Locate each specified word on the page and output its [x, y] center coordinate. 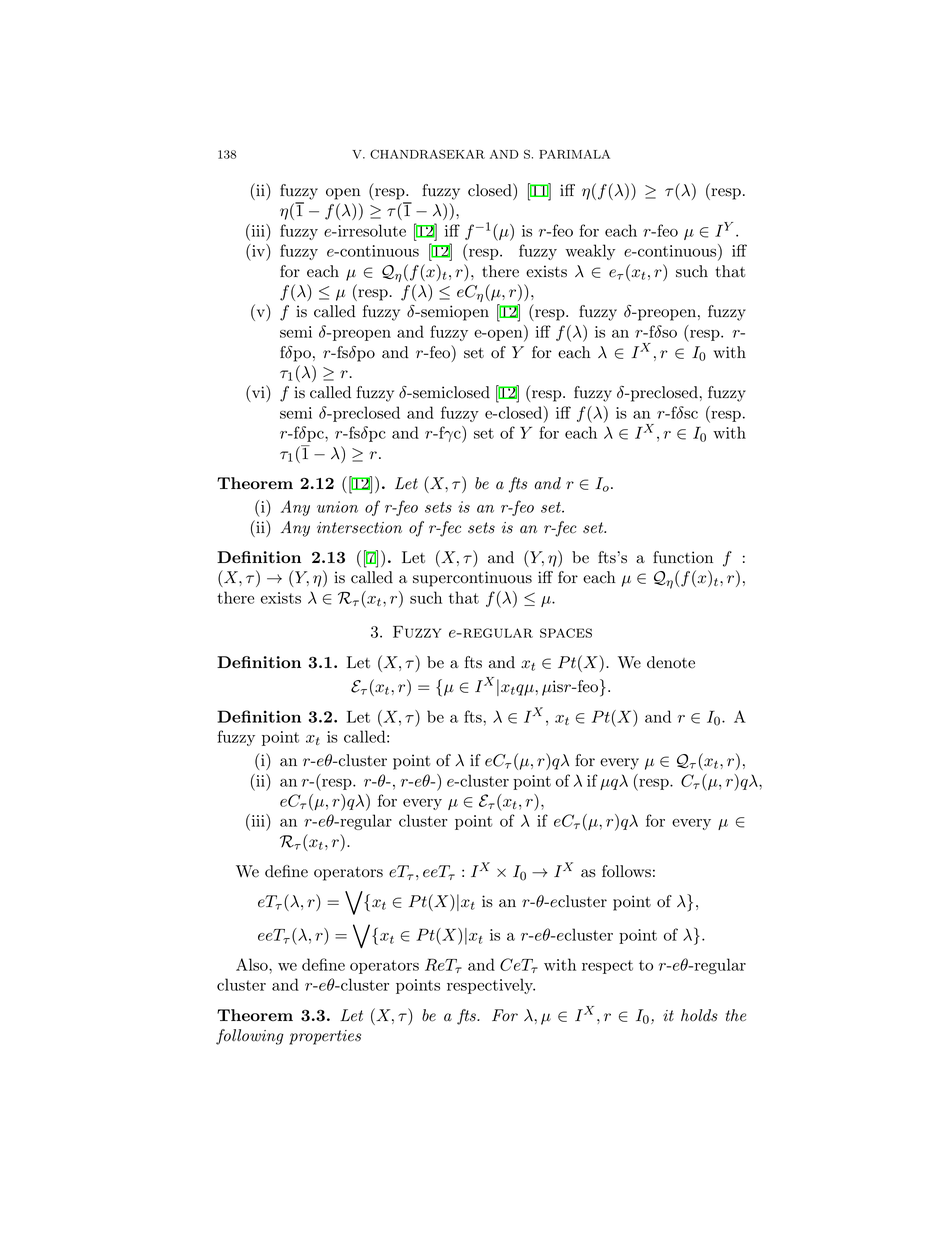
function [683, 557]
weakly [590, 252]
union [337, 507]
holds [699, 1015]
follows [626, 871]
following [250, 1037]
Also [253, 964]
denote [671, 662]
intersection [359, 528]
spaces [566, 633]
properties [325, 1037]
